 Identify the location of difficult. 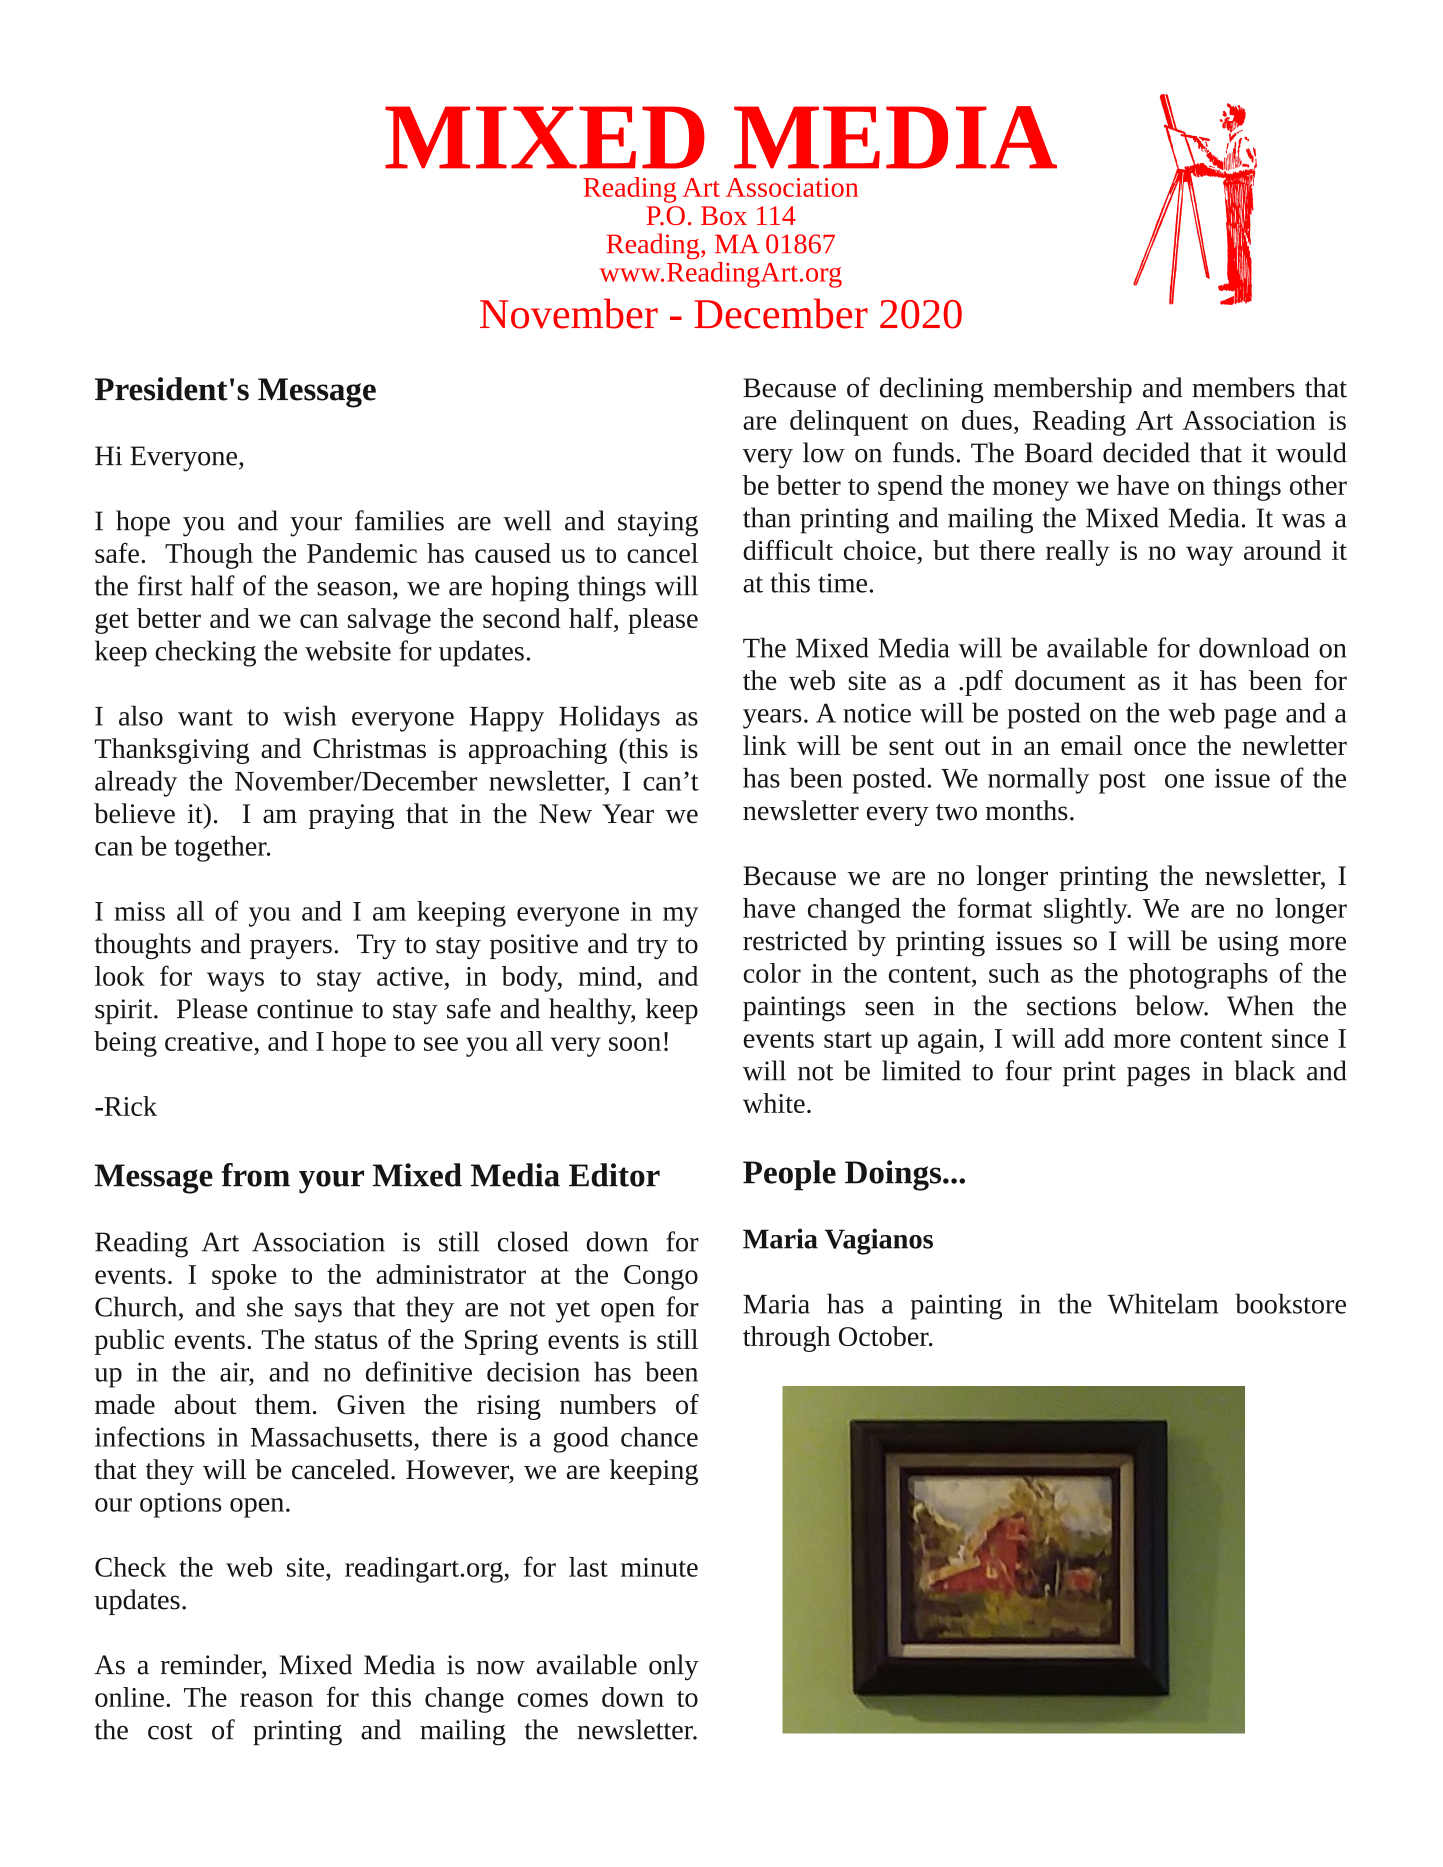
(788, 550).
